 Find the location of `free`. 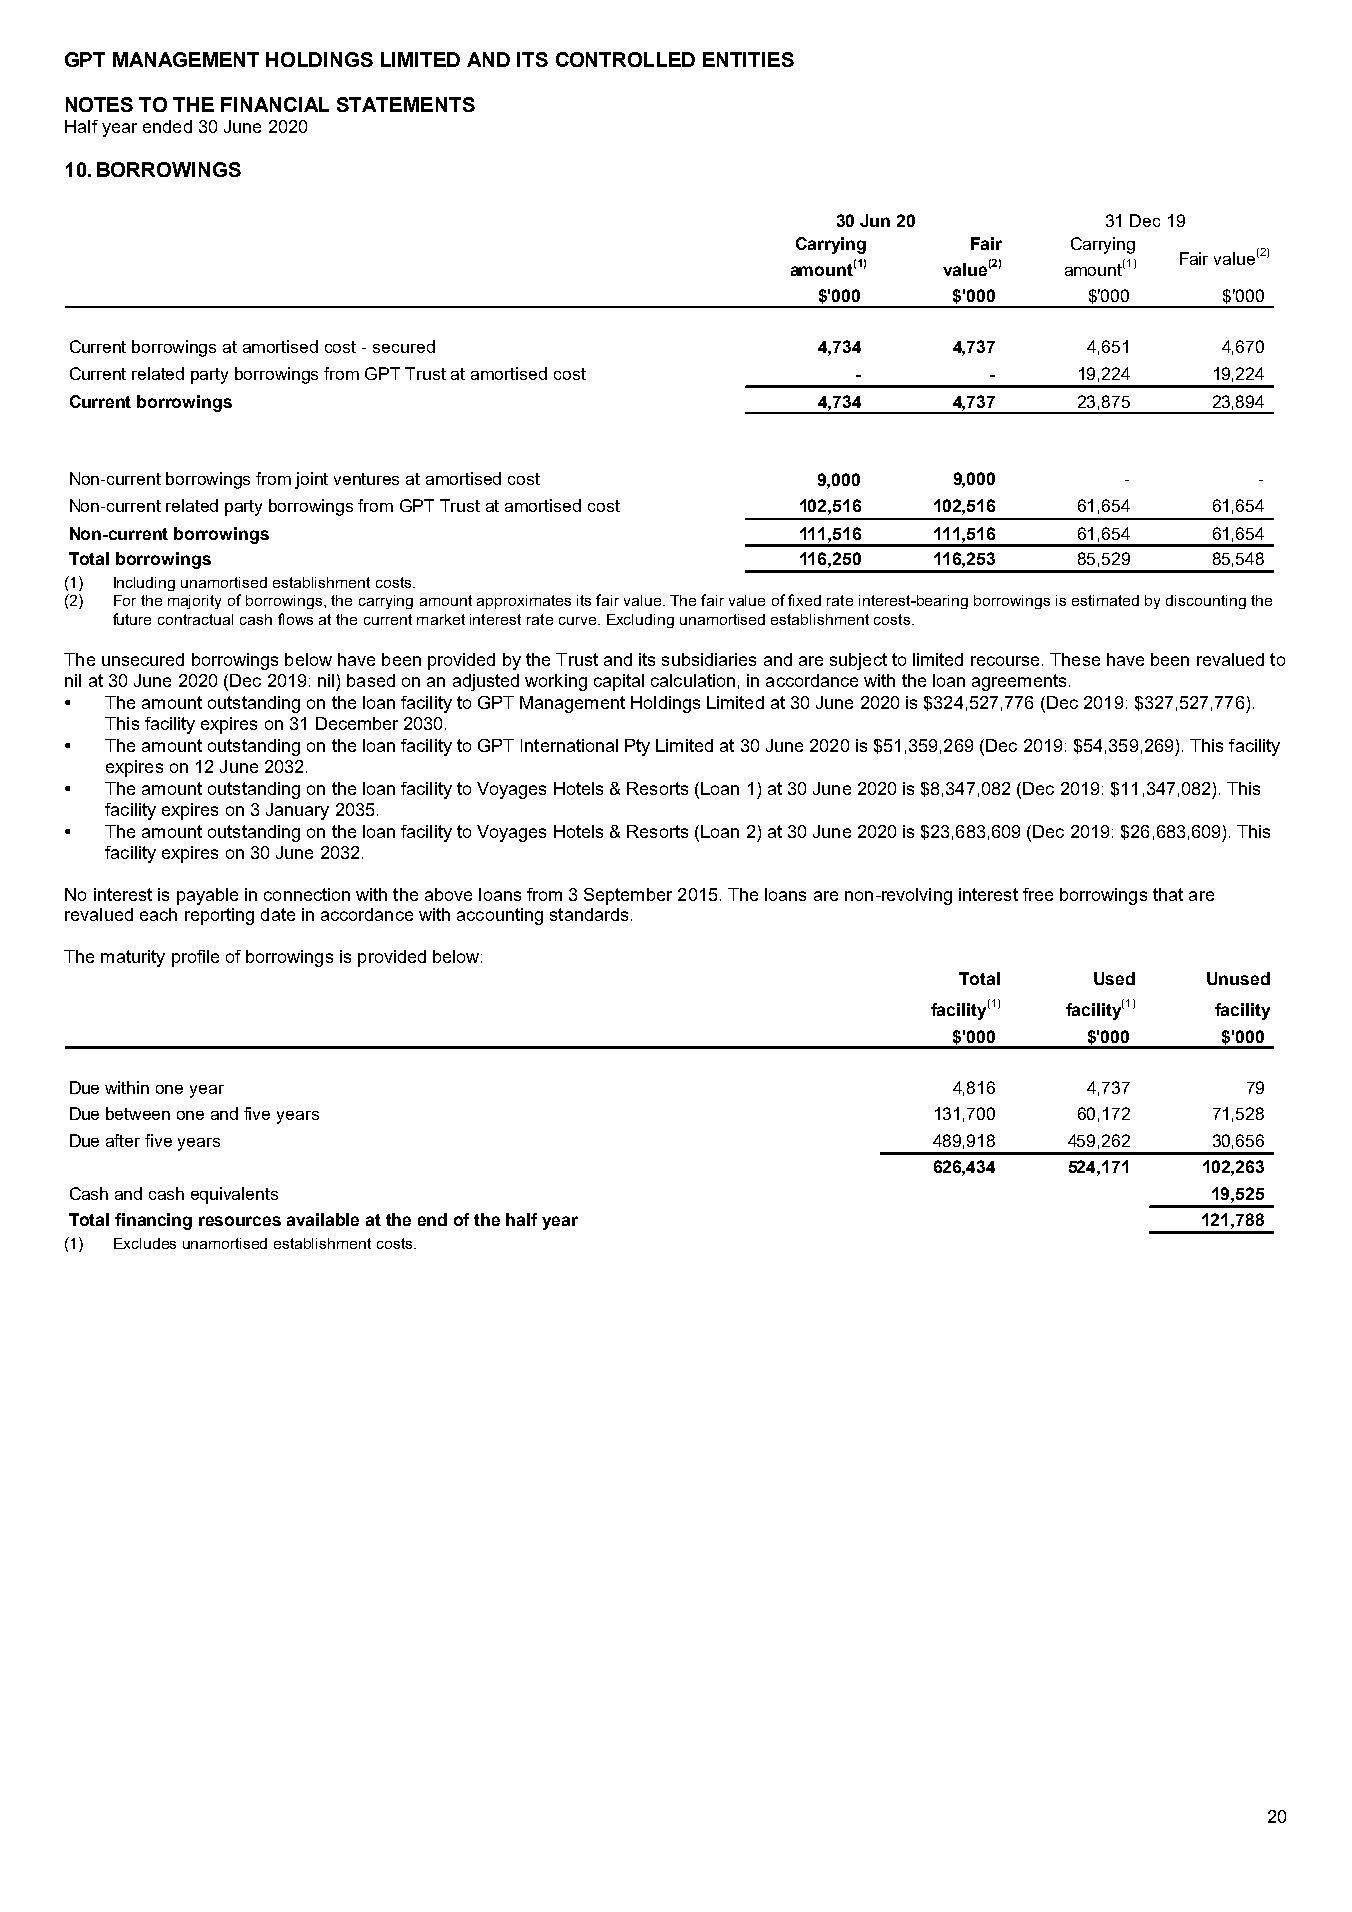

free is located at coordinates (1038, 894).
